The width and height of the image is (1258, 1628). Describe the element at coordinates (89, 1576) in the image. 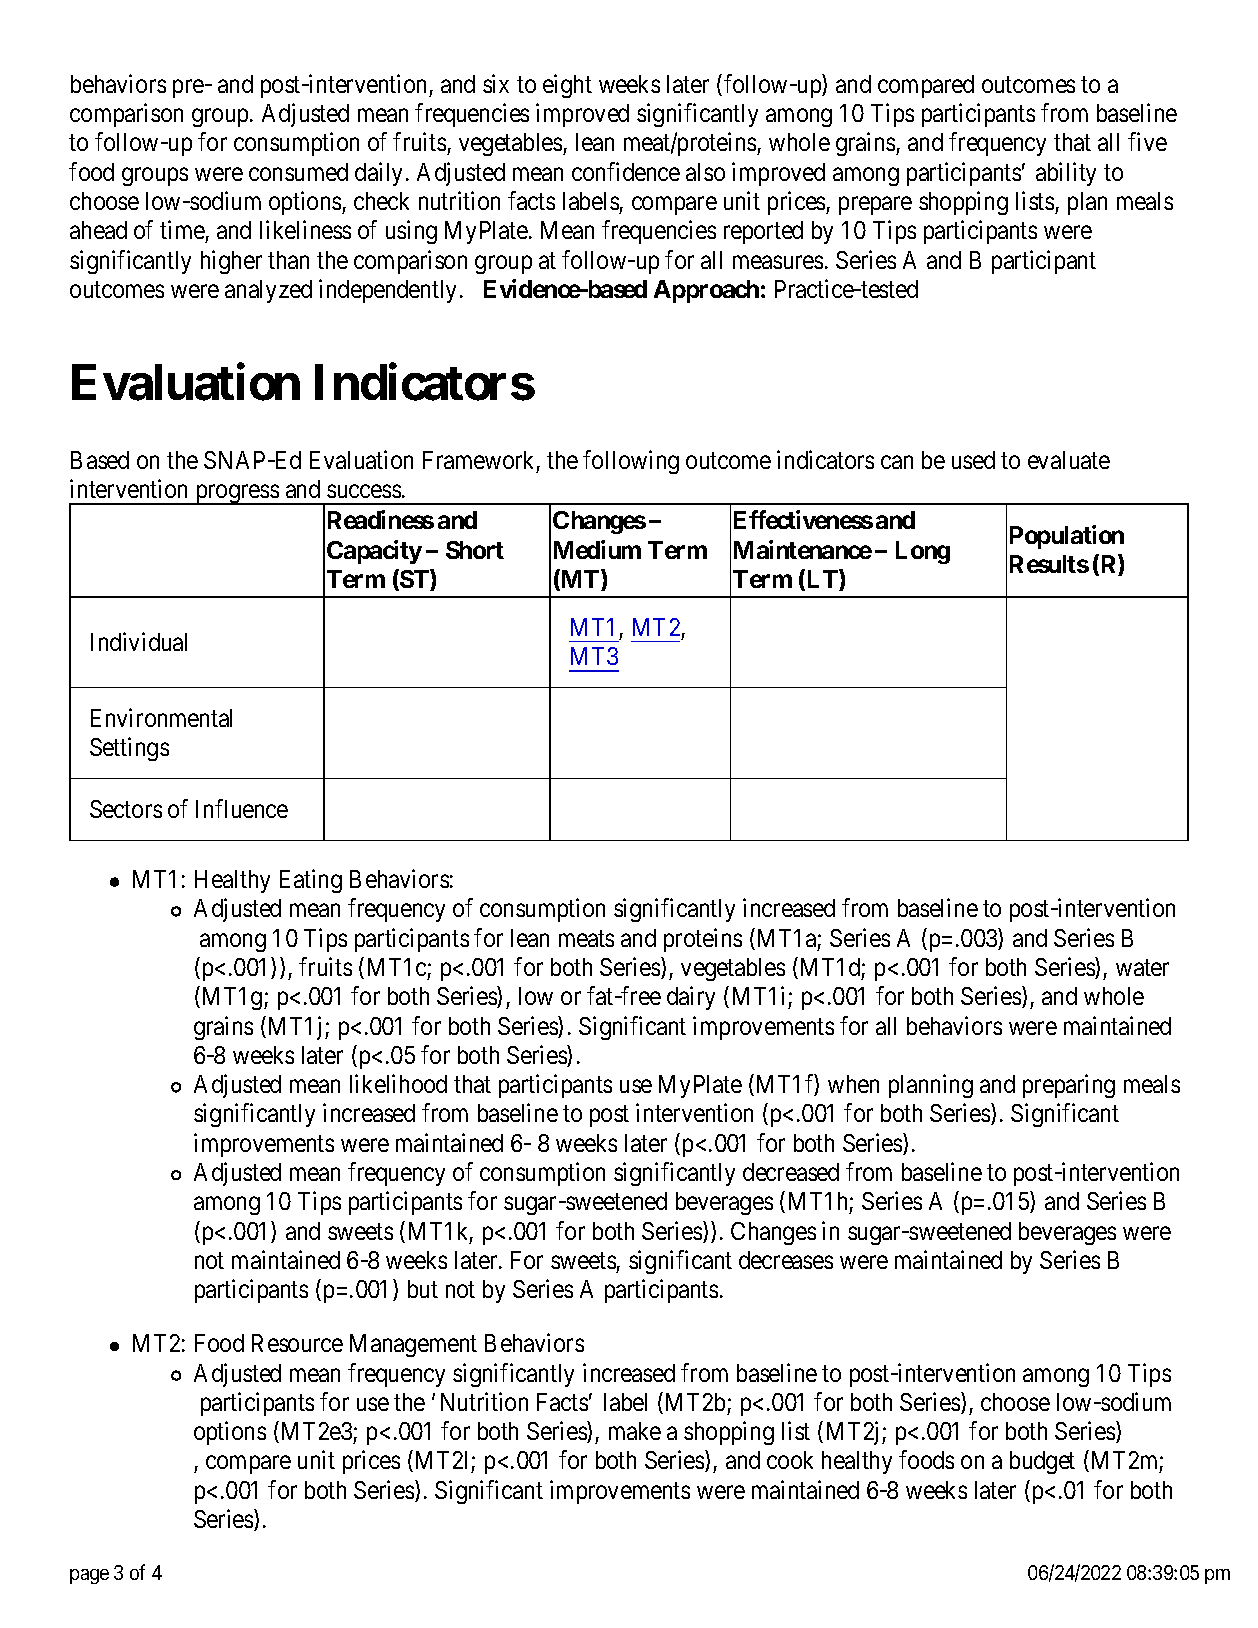

I see `page` at that location.
